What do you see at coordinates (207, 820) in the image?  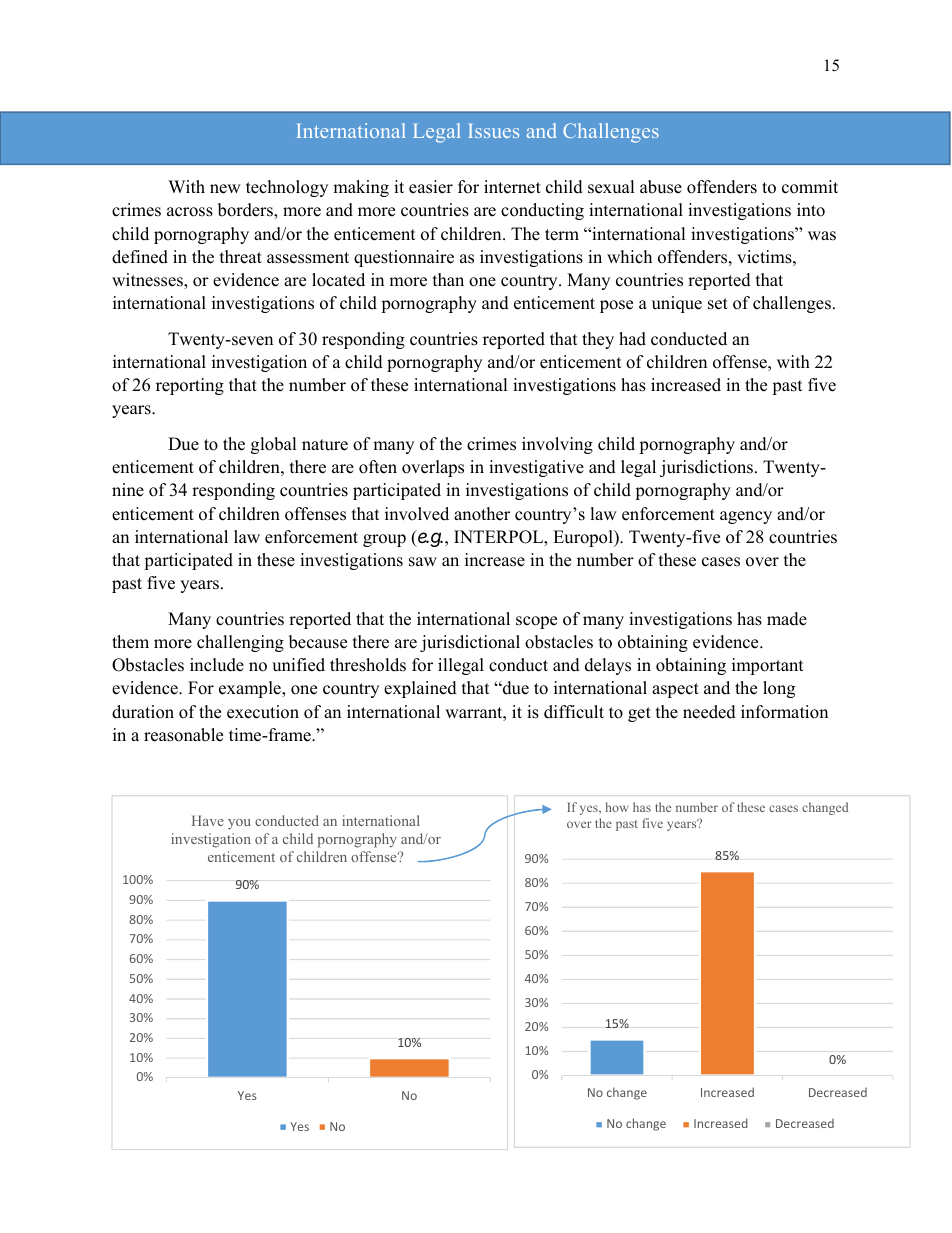 I see `Have` at bounding box center [207, 820].
